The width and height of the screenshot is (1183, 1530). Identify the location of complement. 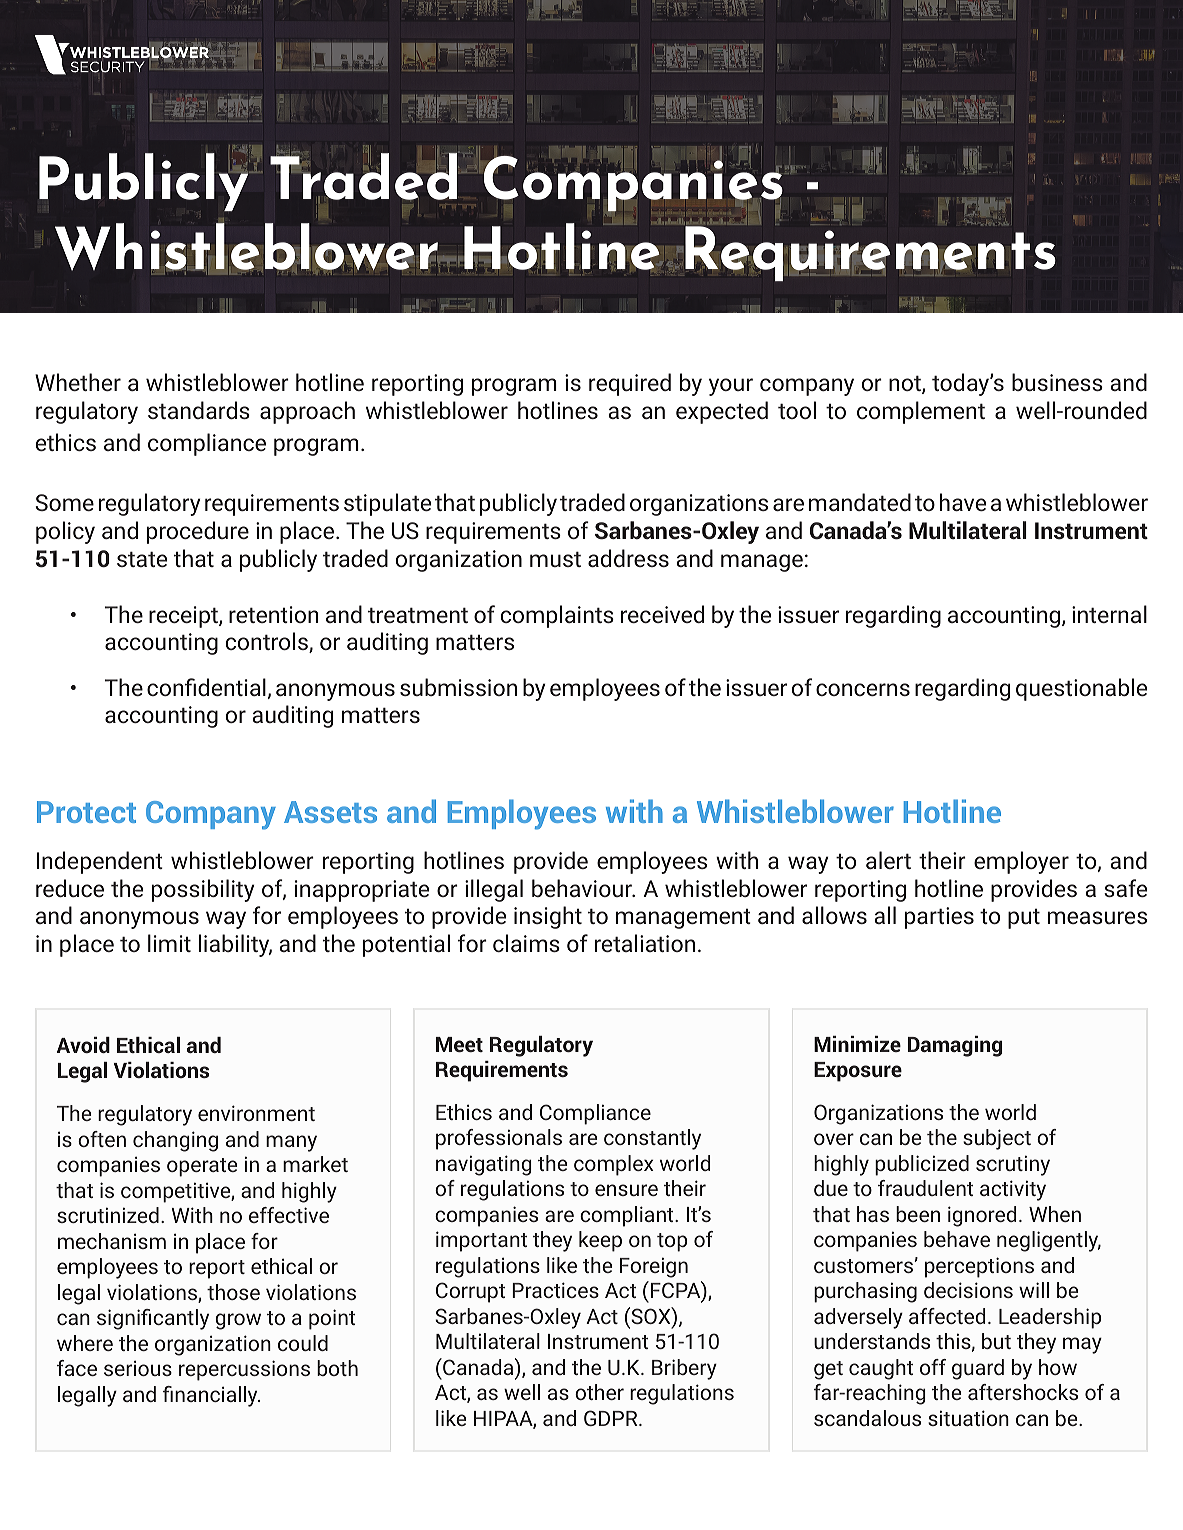
(921, 412).
